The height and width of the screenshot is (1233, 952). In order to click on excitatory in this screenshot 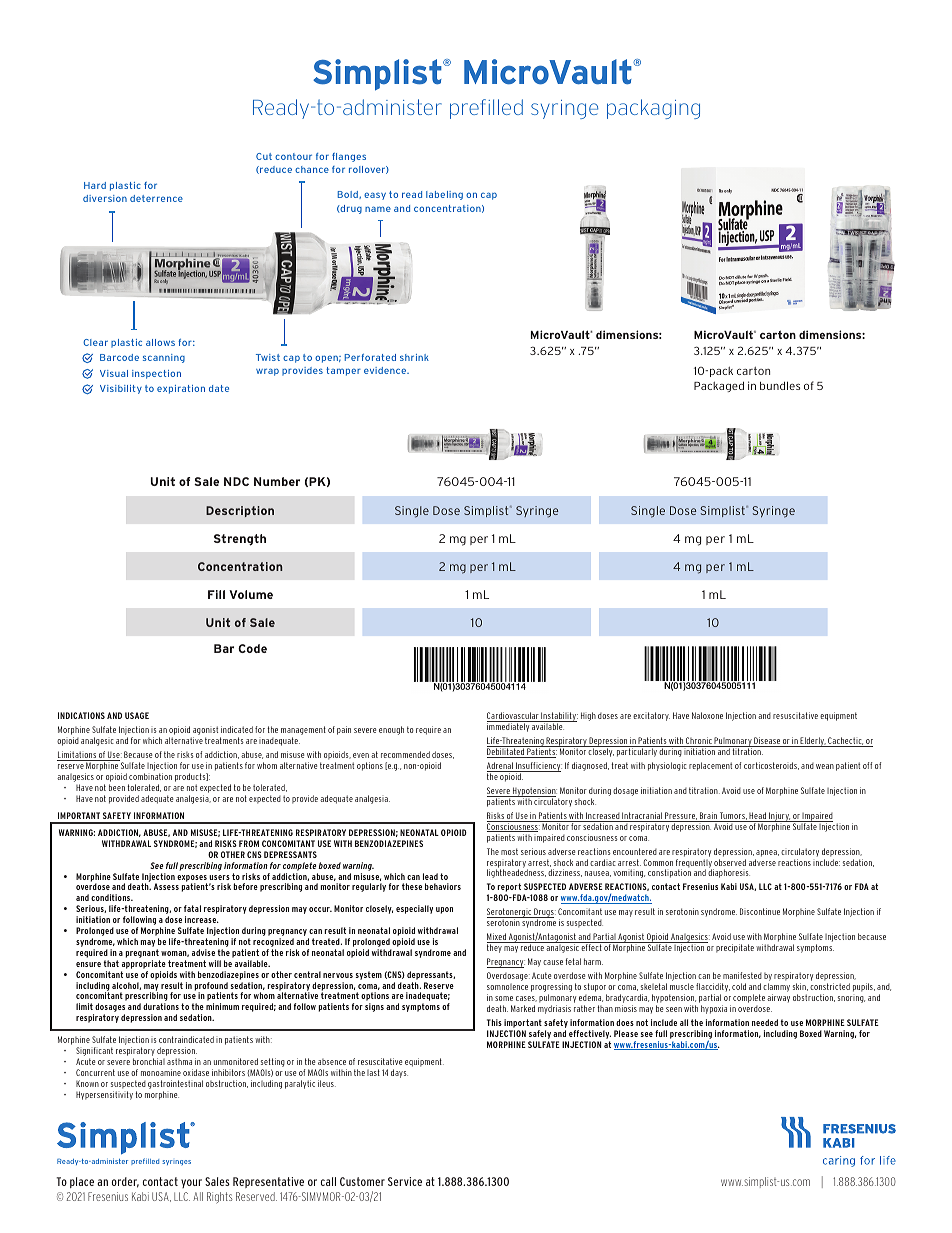, I will do `click(651, 716)`.
